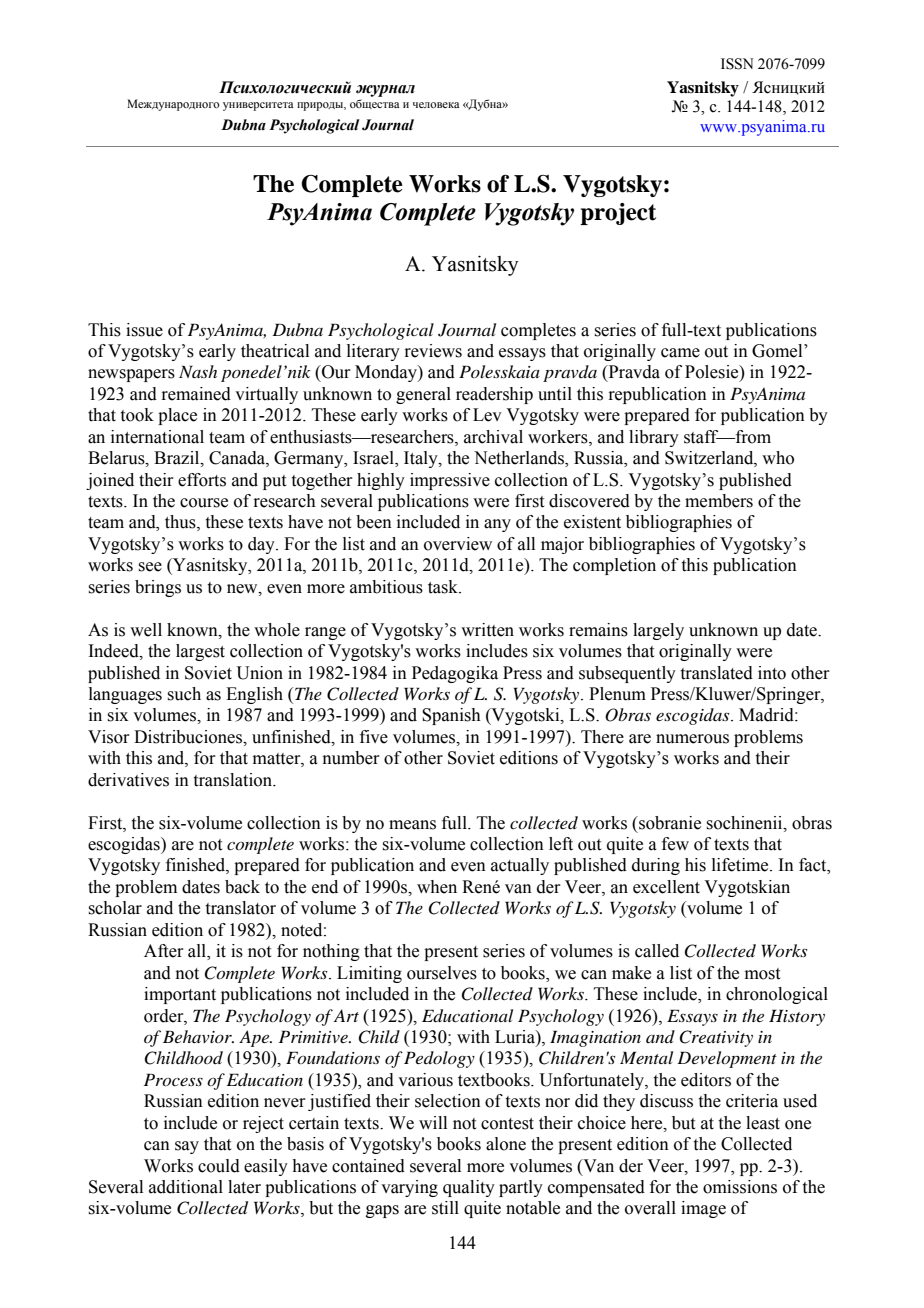 This screenshot has height=1308, width=924. Describe the element at coordinates (737, 64) in the screenshot. I see `ISSN` at that location.
